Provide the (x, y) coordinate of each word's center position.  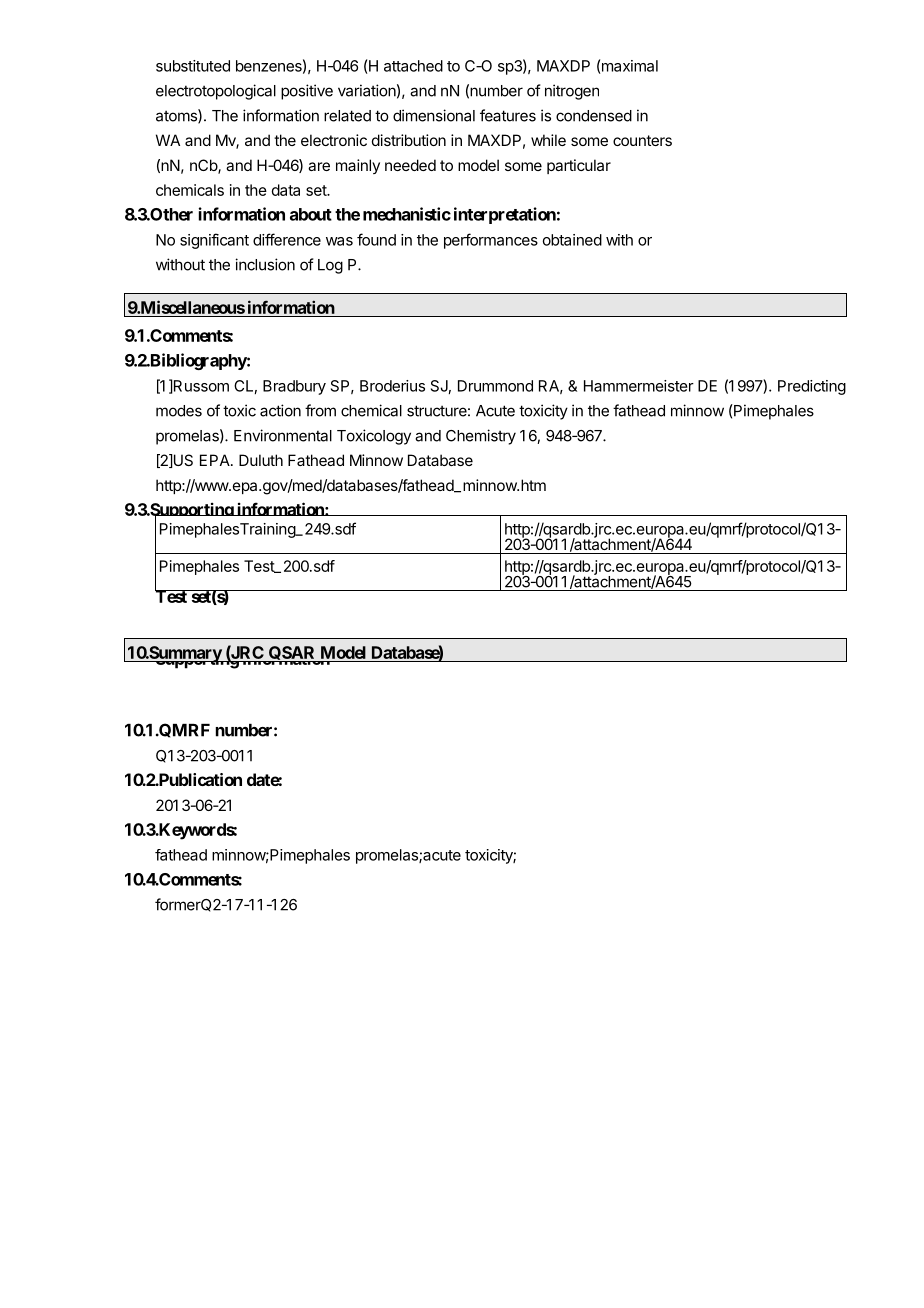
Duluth (261, 460)
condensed (594, 116)
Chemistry (481, 437)
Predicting (812, 387)
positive (307, 92)
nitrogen (572, 92)
